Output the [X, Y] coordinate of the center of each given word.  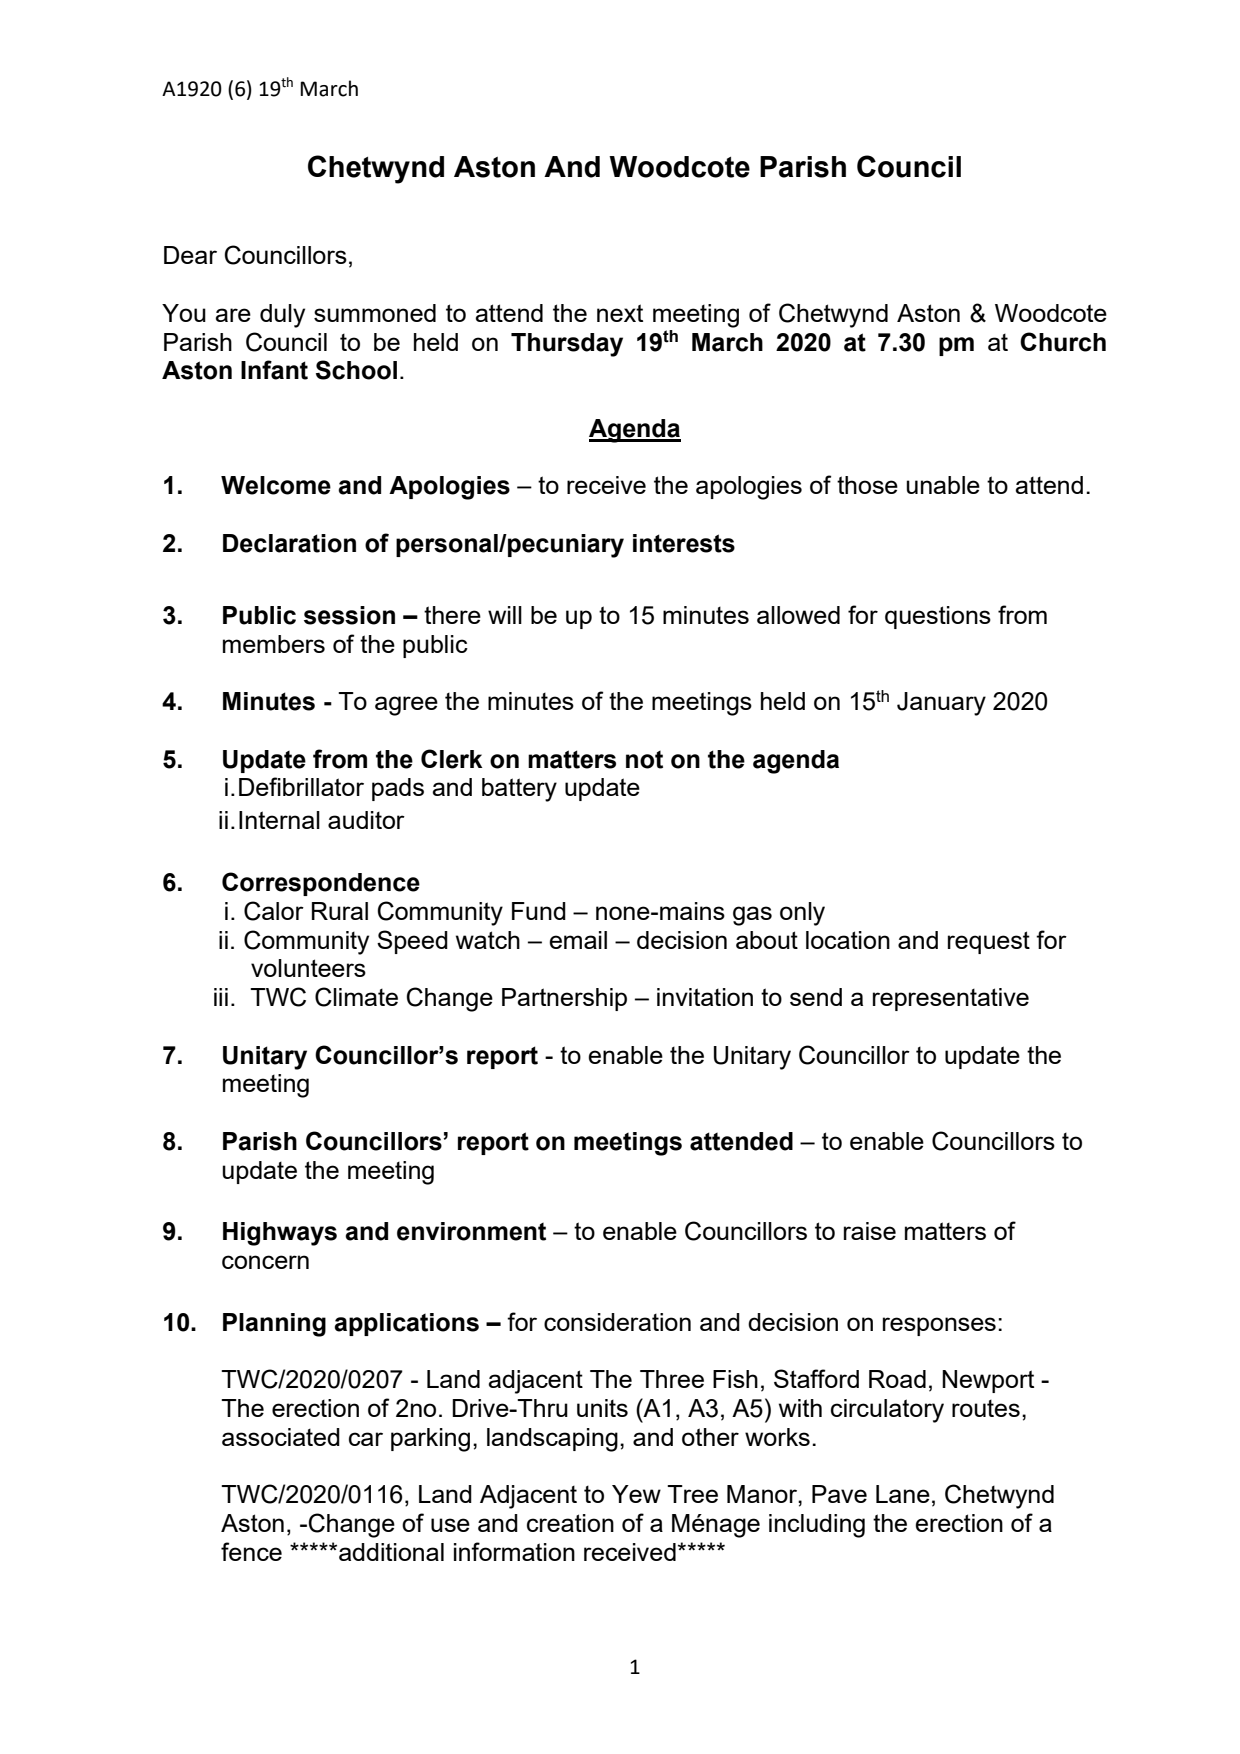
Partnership [564, 999]
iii [221, 997]
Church [1063, 342]
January [941, 704]
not [644, 760]
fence [251, 1551]
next [620, 313]
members [274, 644]
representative [951, 999]
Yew [636, 1494]
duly [282, 316]
